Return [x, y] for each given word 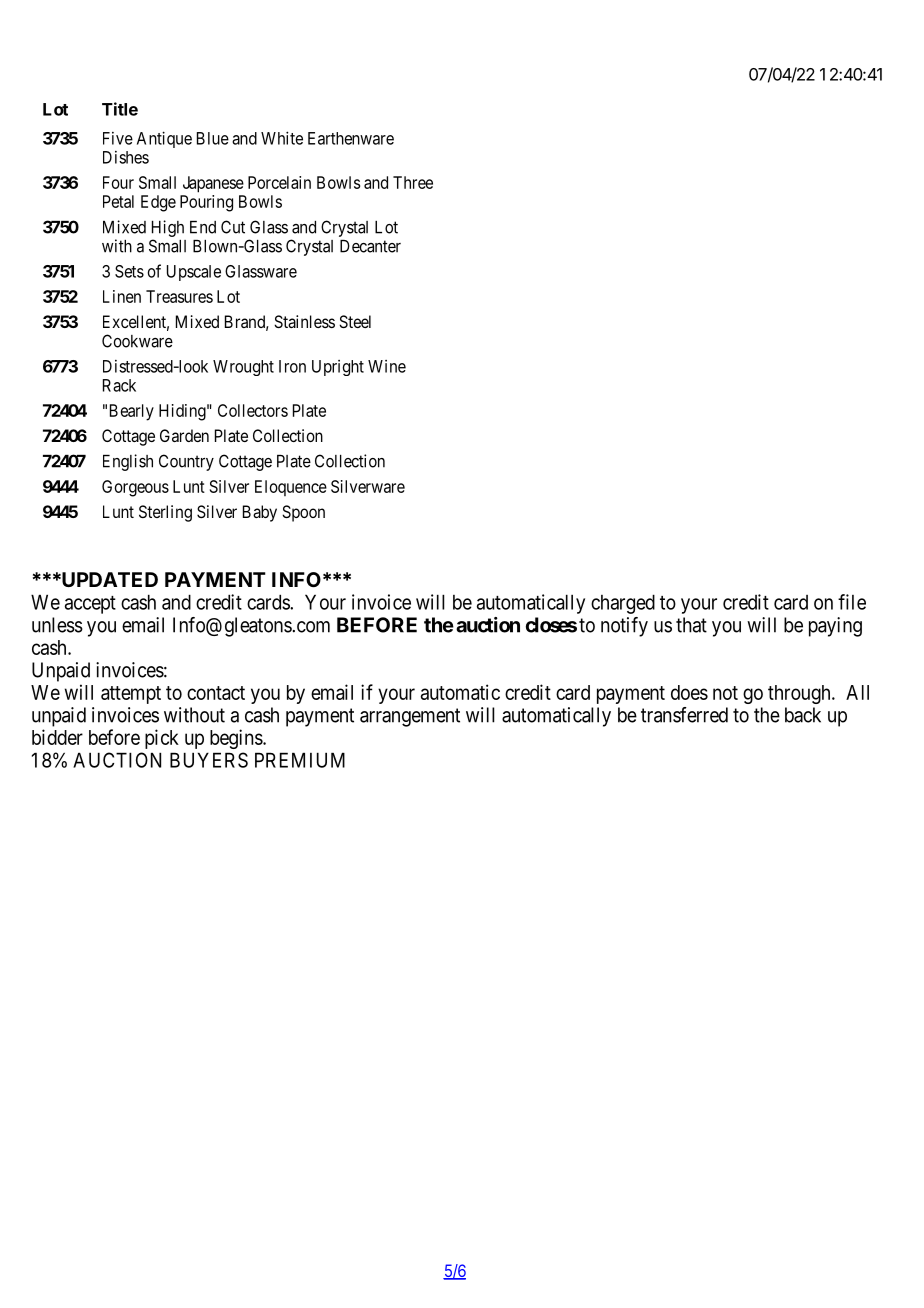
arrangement [410, 717]
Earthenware [351, 138]
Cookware [137, 341]
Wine [387, 366]
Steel [355, 321]
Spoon [303, 513]
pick [162, 739]
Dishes [126, 157]
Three [413, 182]
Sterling [165, 513]
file [852, 602]
